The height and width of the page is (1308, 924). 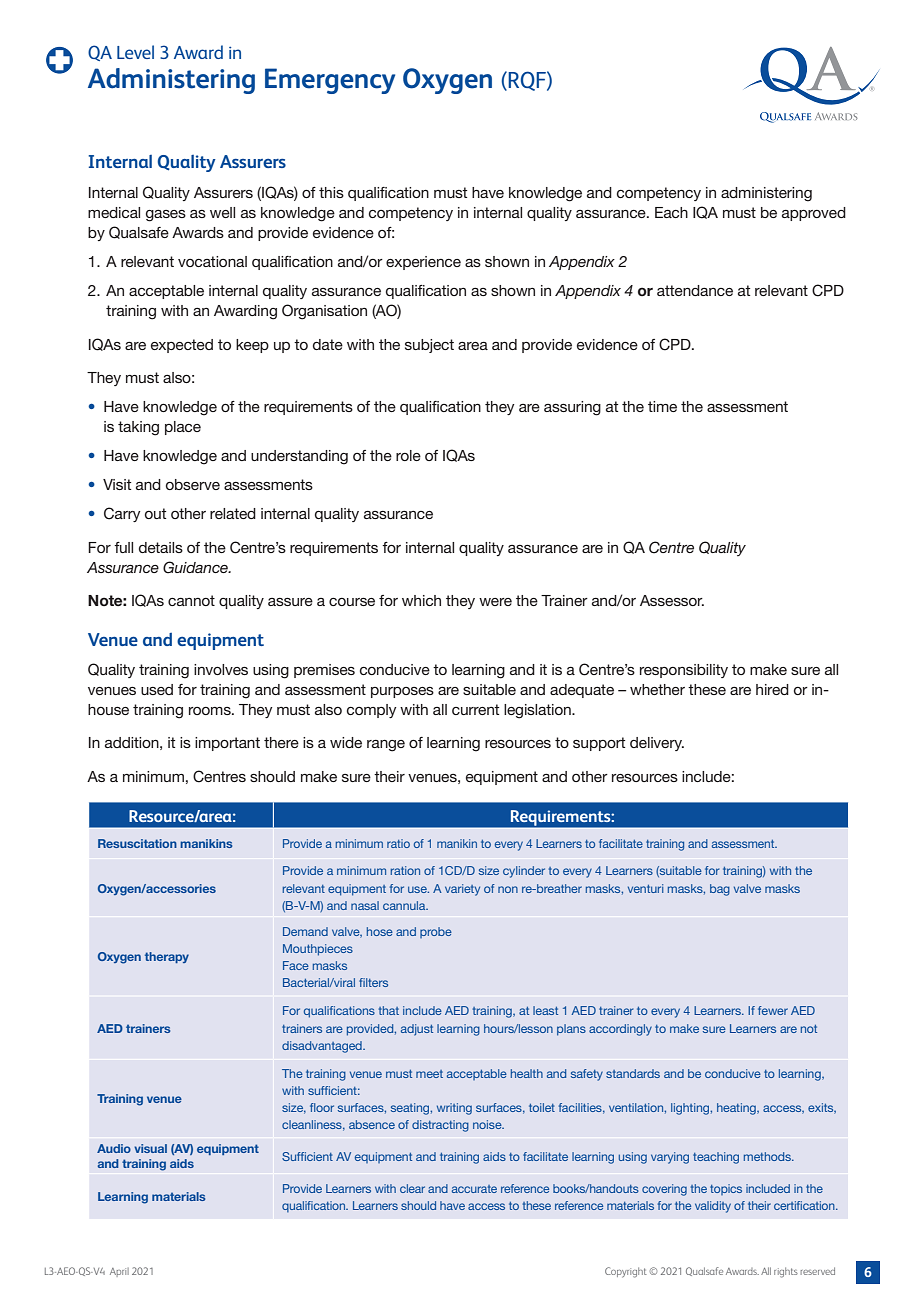 I want to click on bag, so click(x=720, y=890).
